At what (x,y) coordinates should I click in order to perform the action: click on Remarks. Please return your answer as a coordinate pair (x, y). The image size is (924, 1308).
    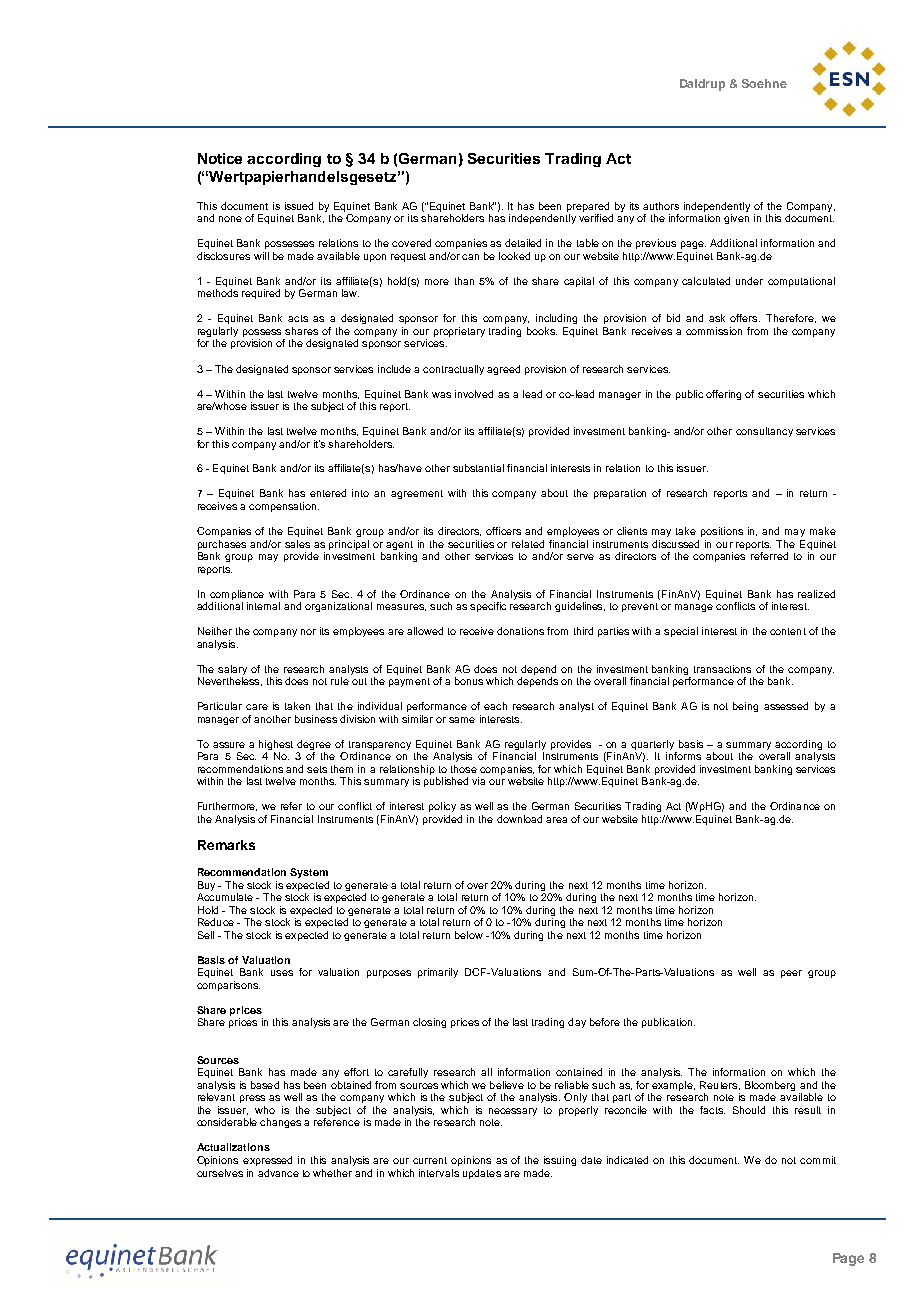
    Looking at the image, I should click on (226, 845).
